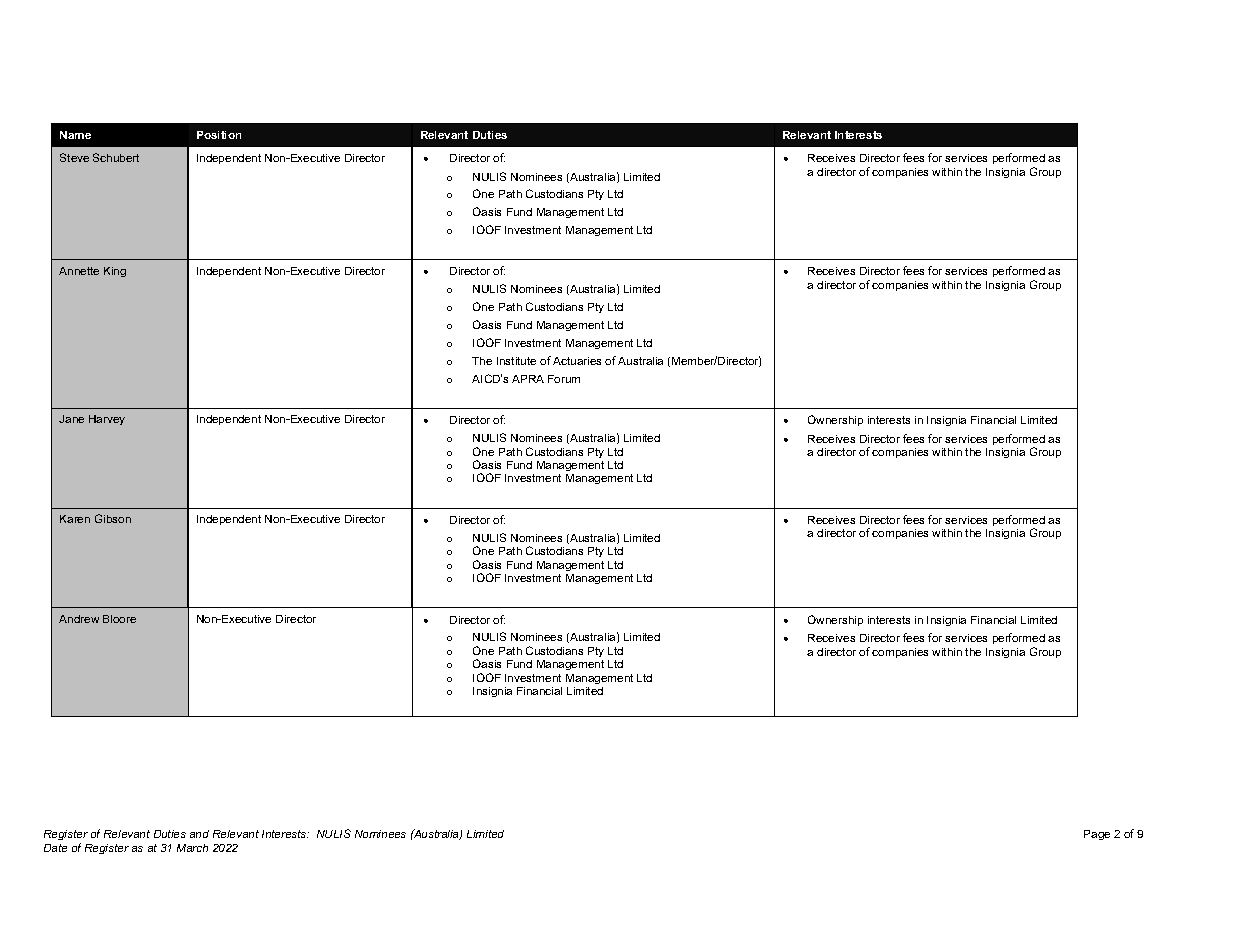 This screenshot has height=952, width=1233. I want to click on Jane, so click(71, 419).
